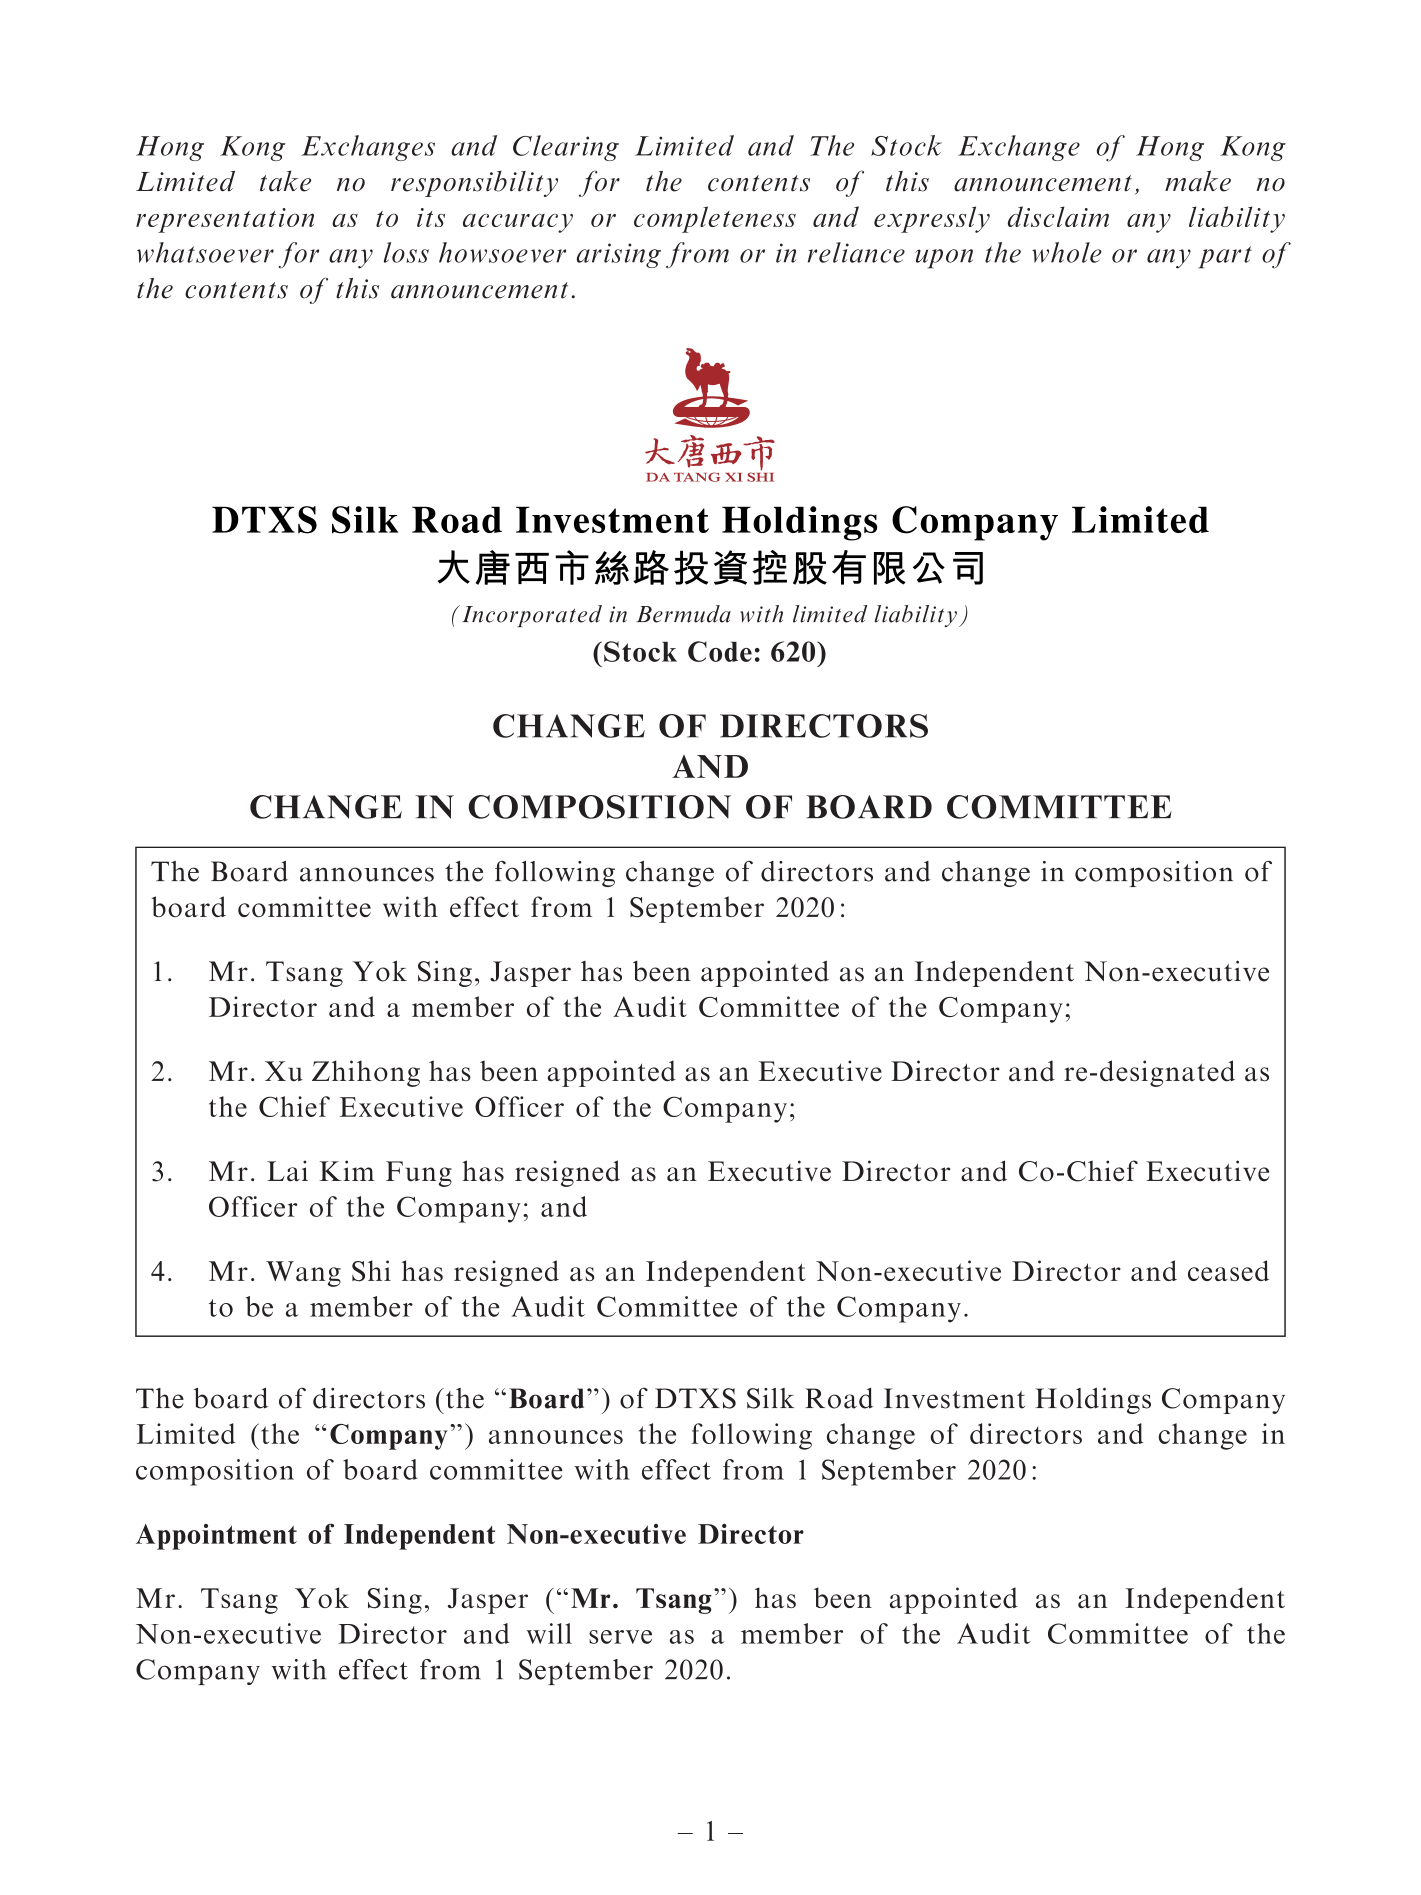 The width and height of the screenshot is (1421, 1895). I want to click on disclaim, so click(1058, 216).
